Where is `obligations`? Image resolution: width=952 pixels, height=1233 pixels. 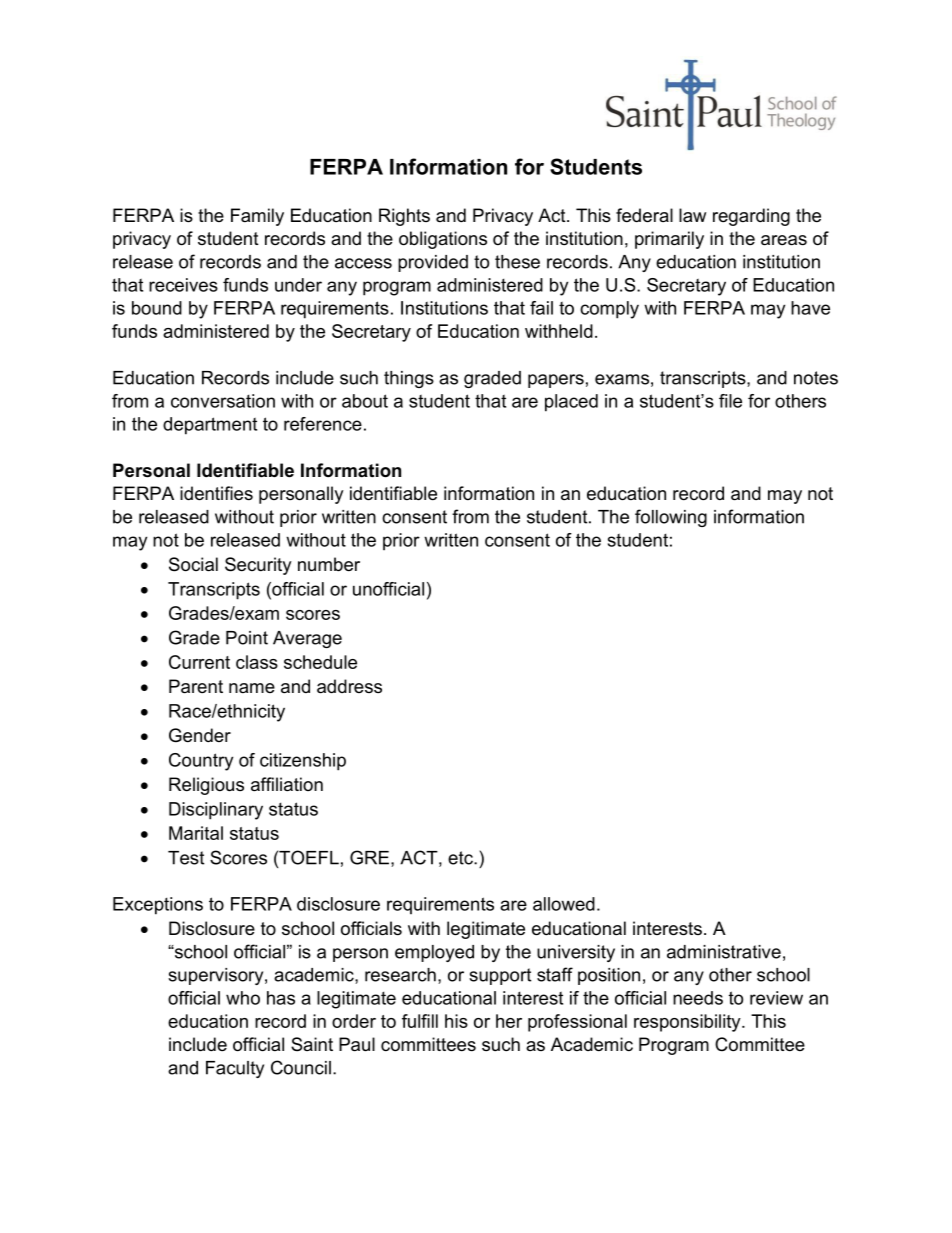
obligations is located at coordinates (443, 240).
